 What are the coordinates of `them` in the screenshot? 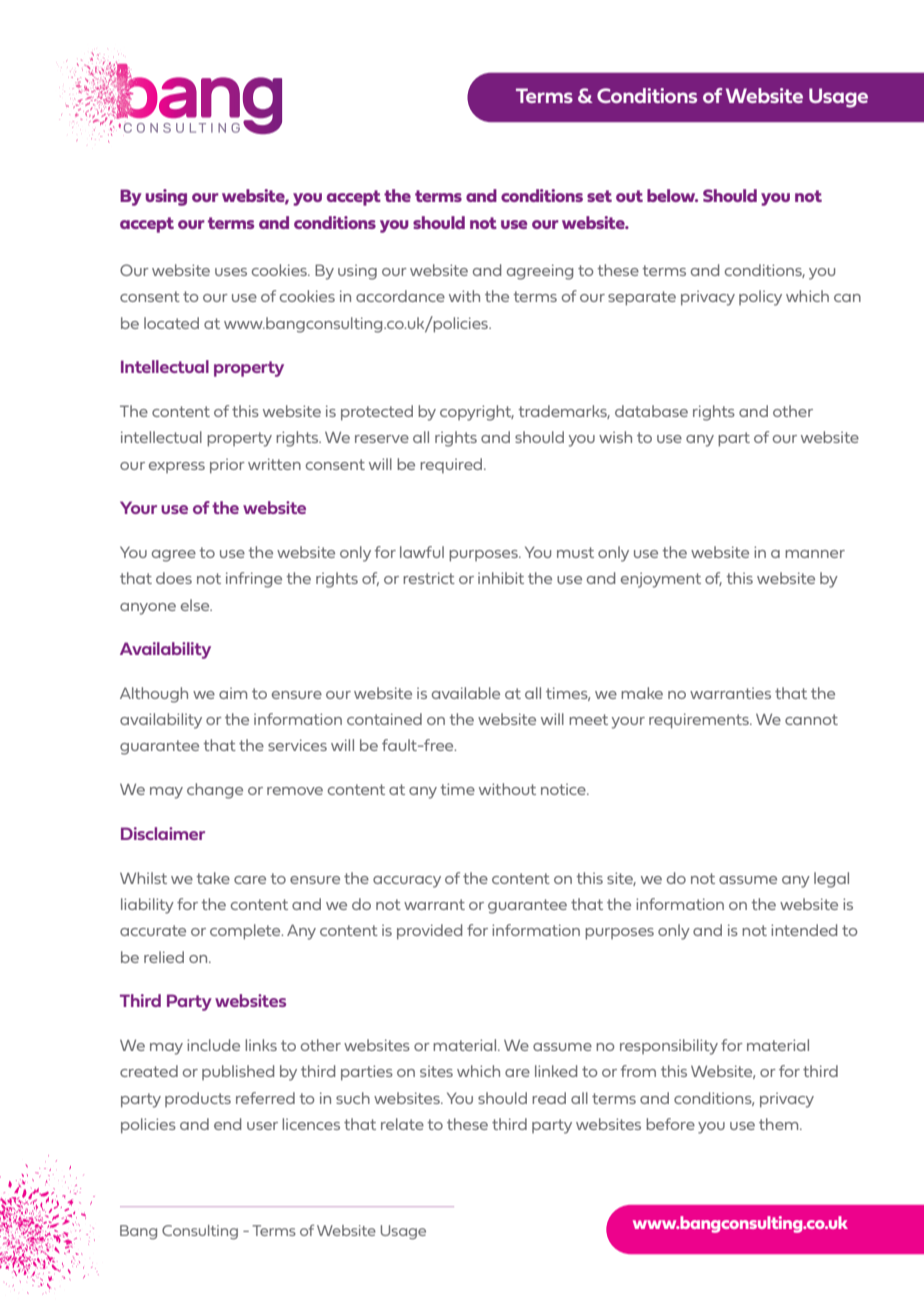 It's located at (780, 1124).
